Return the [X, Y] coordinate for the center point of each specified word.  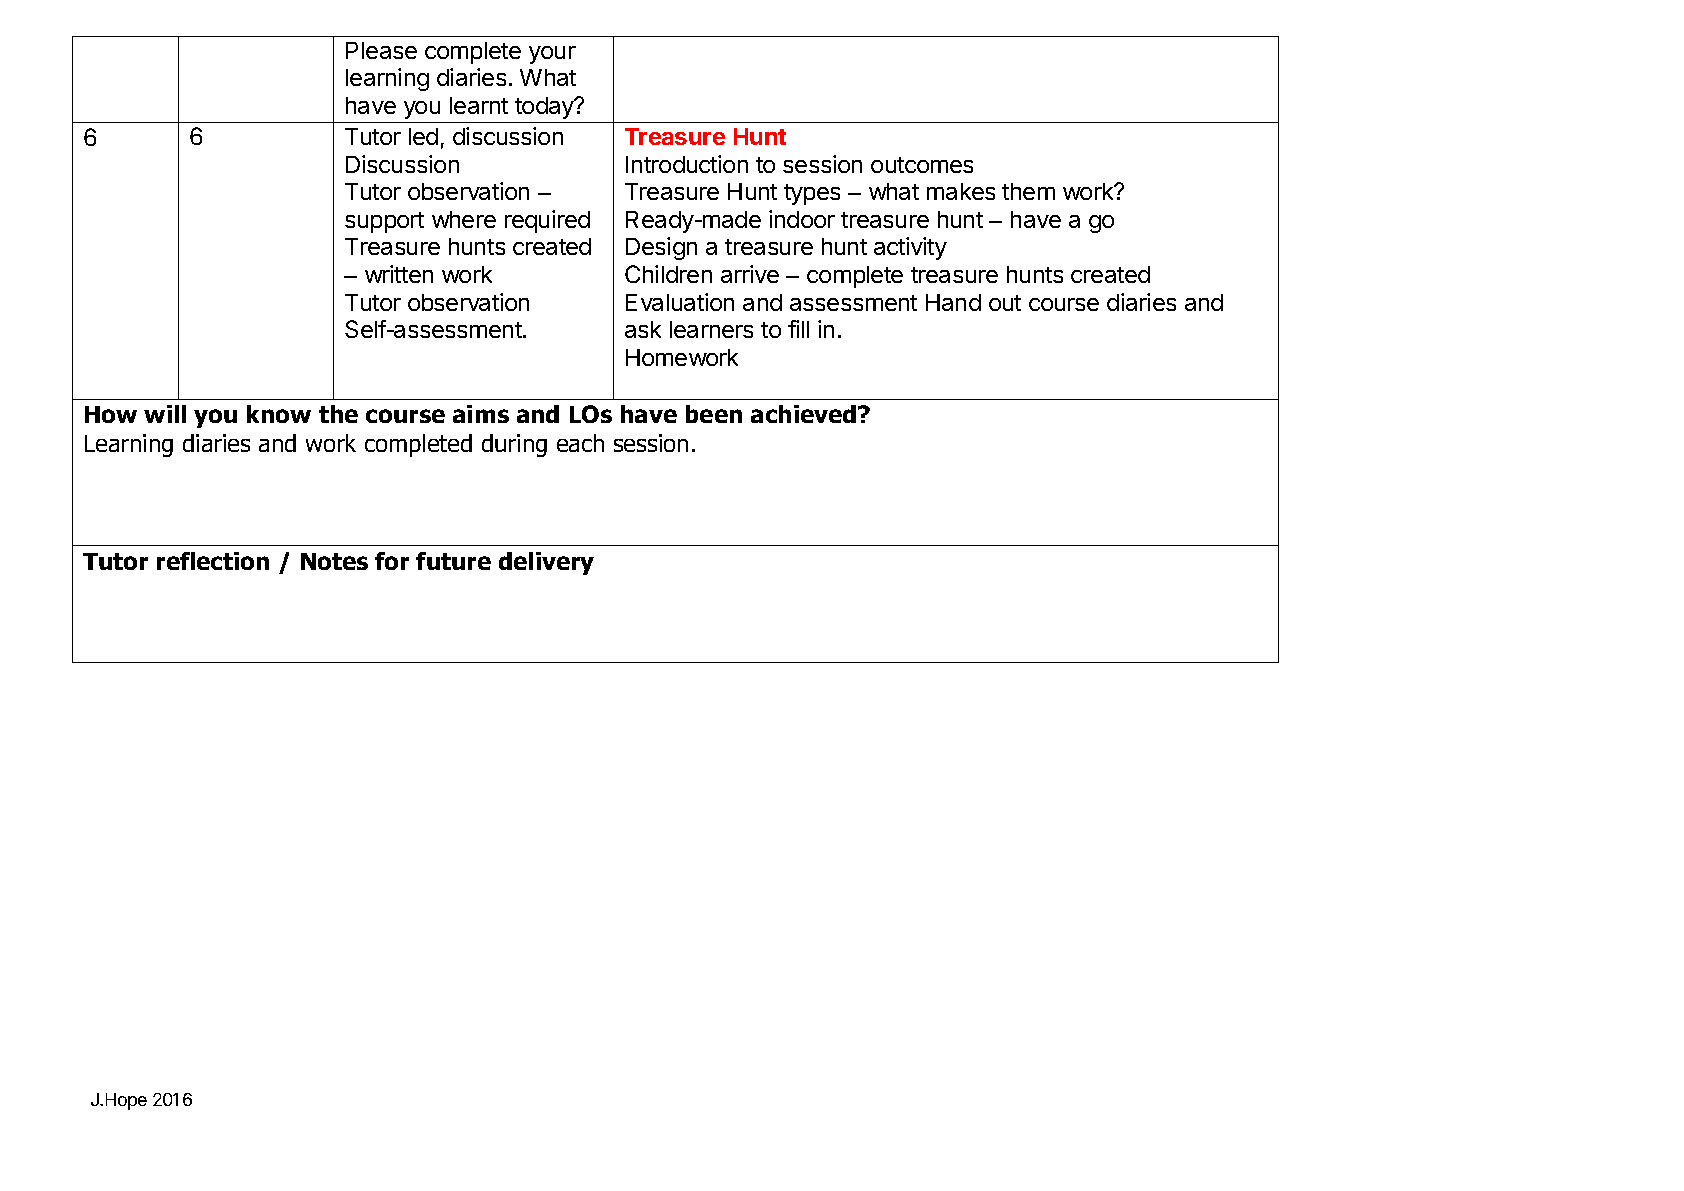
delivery [546, 563]
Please [381, 50]
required [547, 221]
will [165, 414]
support [384, 222]
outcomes [922, 165]
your [552, 55]
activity [910, 248]
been [714, 414]
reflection [213, 561]
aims [481, 414]
